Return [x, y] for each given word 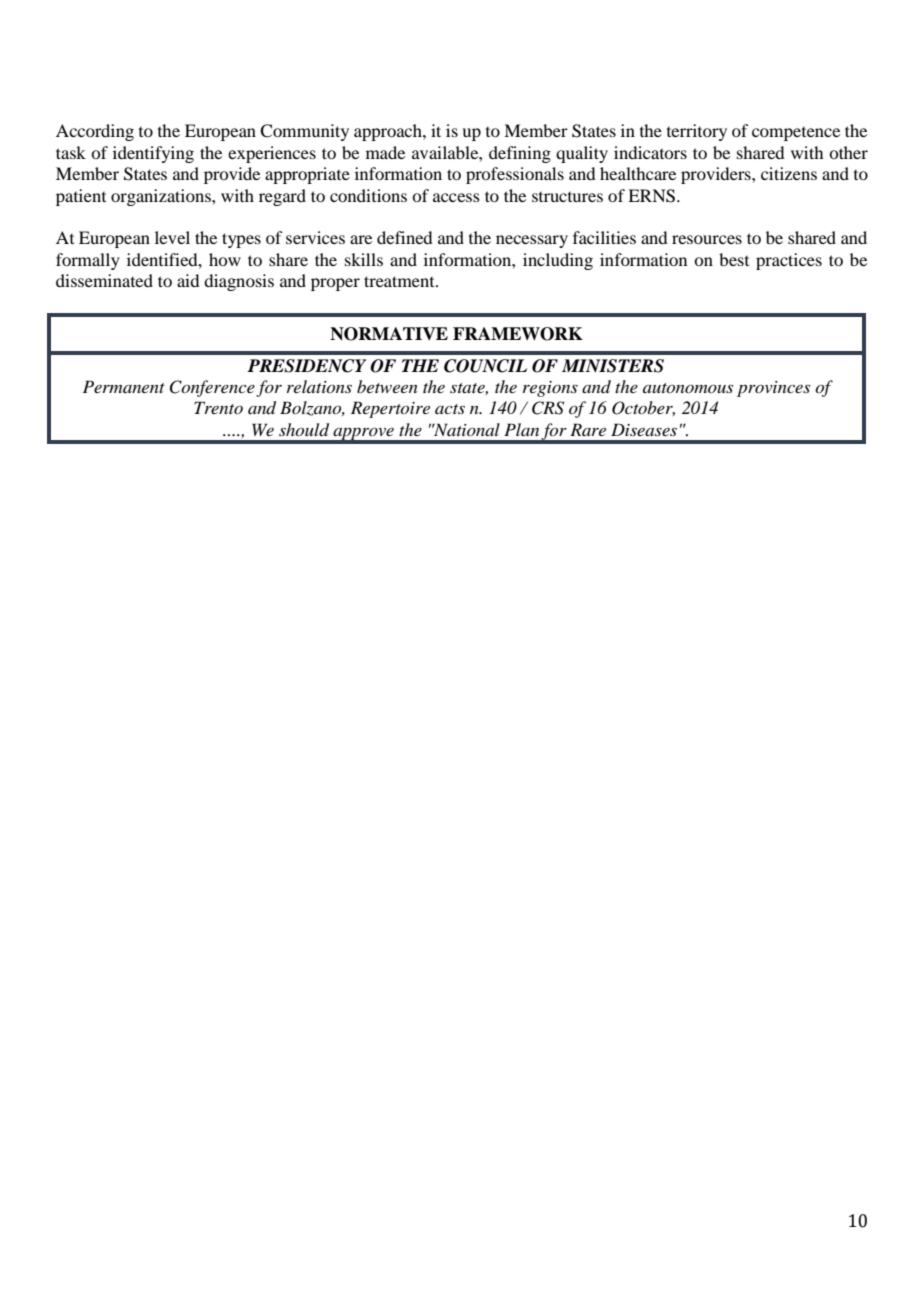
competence [796, 134]
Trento [218, 407]
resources [707, 239]
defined [404, 237]
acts [450, 409]
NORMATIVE [389, 334]
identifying [153, 154]
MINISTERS [613, 366]
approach [389, 132]
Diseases [644, 429]
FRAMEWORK [518, 334]
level [172, 237]
